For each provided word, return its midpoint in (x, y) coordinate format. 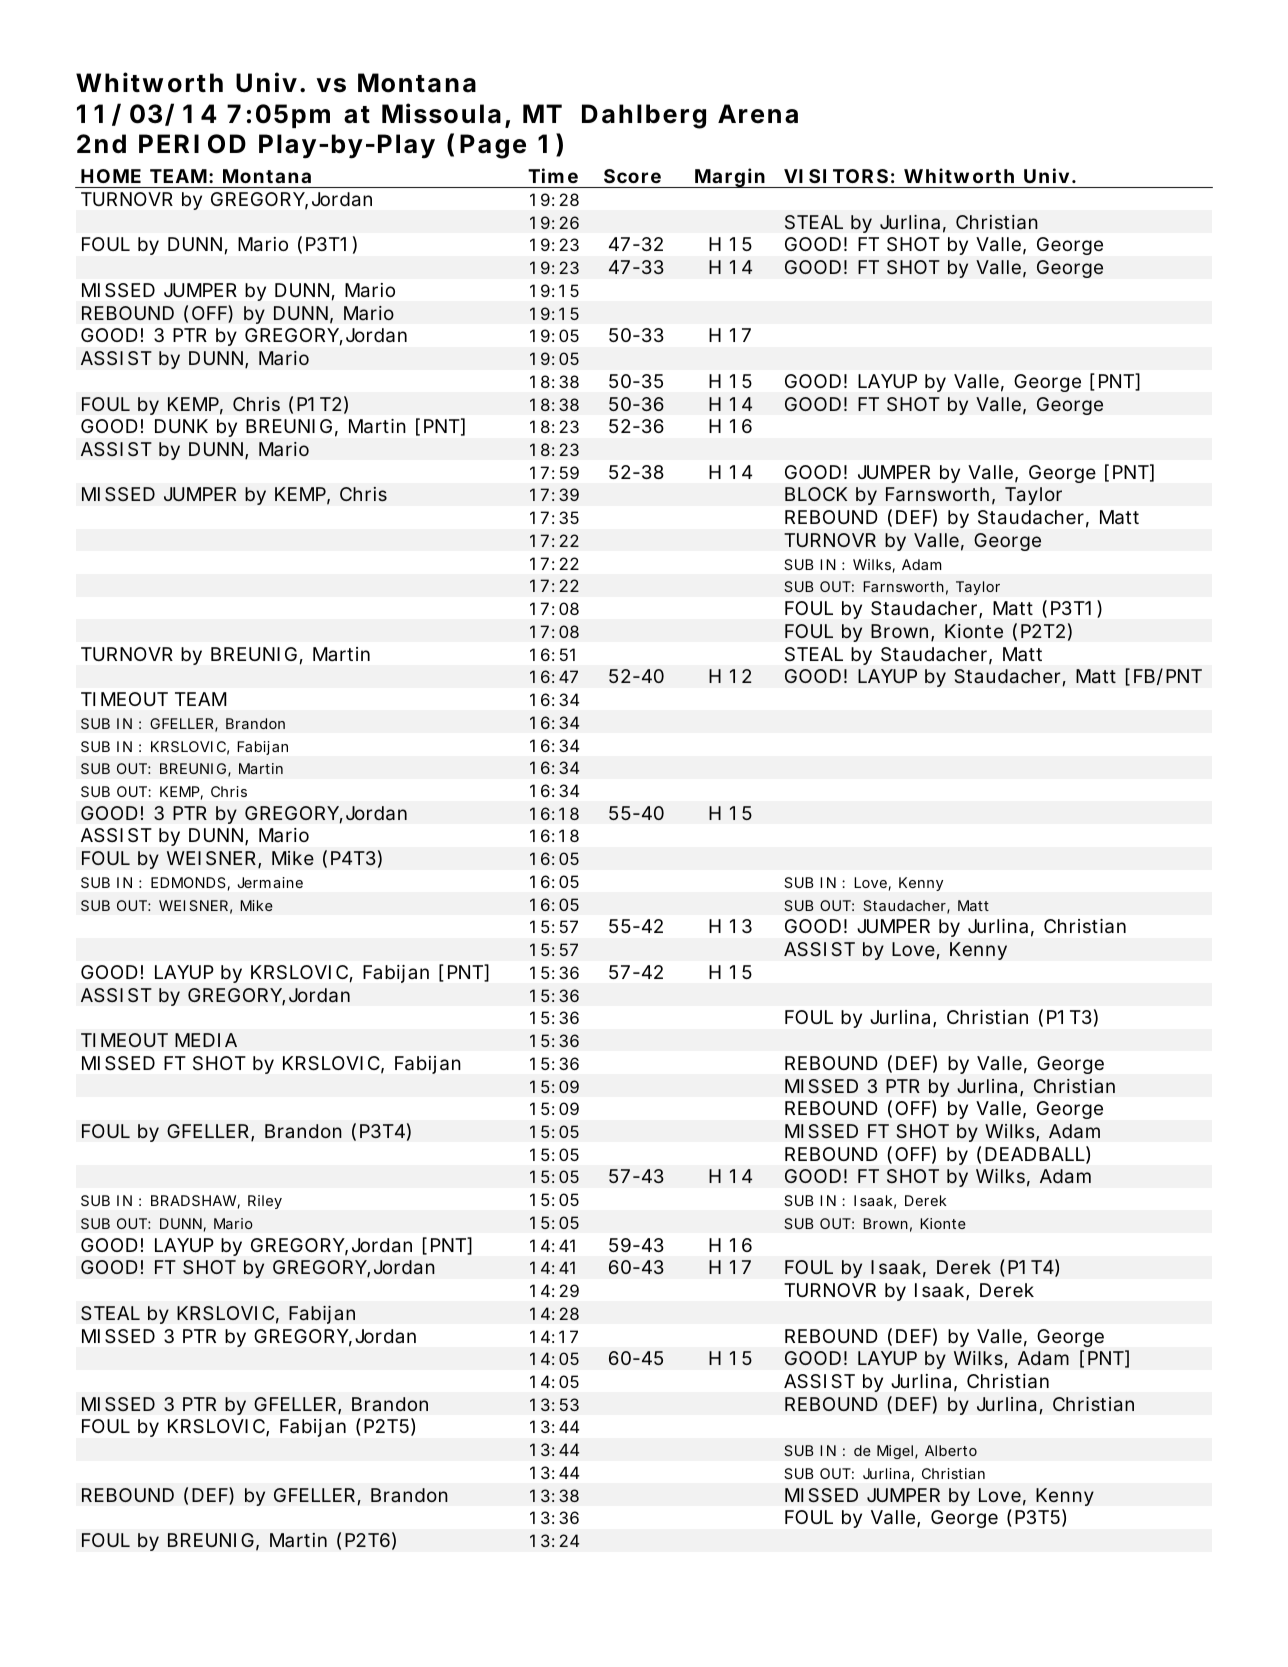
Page (493, 146)
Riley (265, 1202)
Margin (731, 178)
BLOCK (816, 494)
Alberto (951, 1450)
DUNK (181, 426)
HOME (111, 176)
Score (632, 176)
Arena (758, 114)
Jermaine (270, 882)
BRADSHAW (195, 1202)
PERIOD (192, 144)
